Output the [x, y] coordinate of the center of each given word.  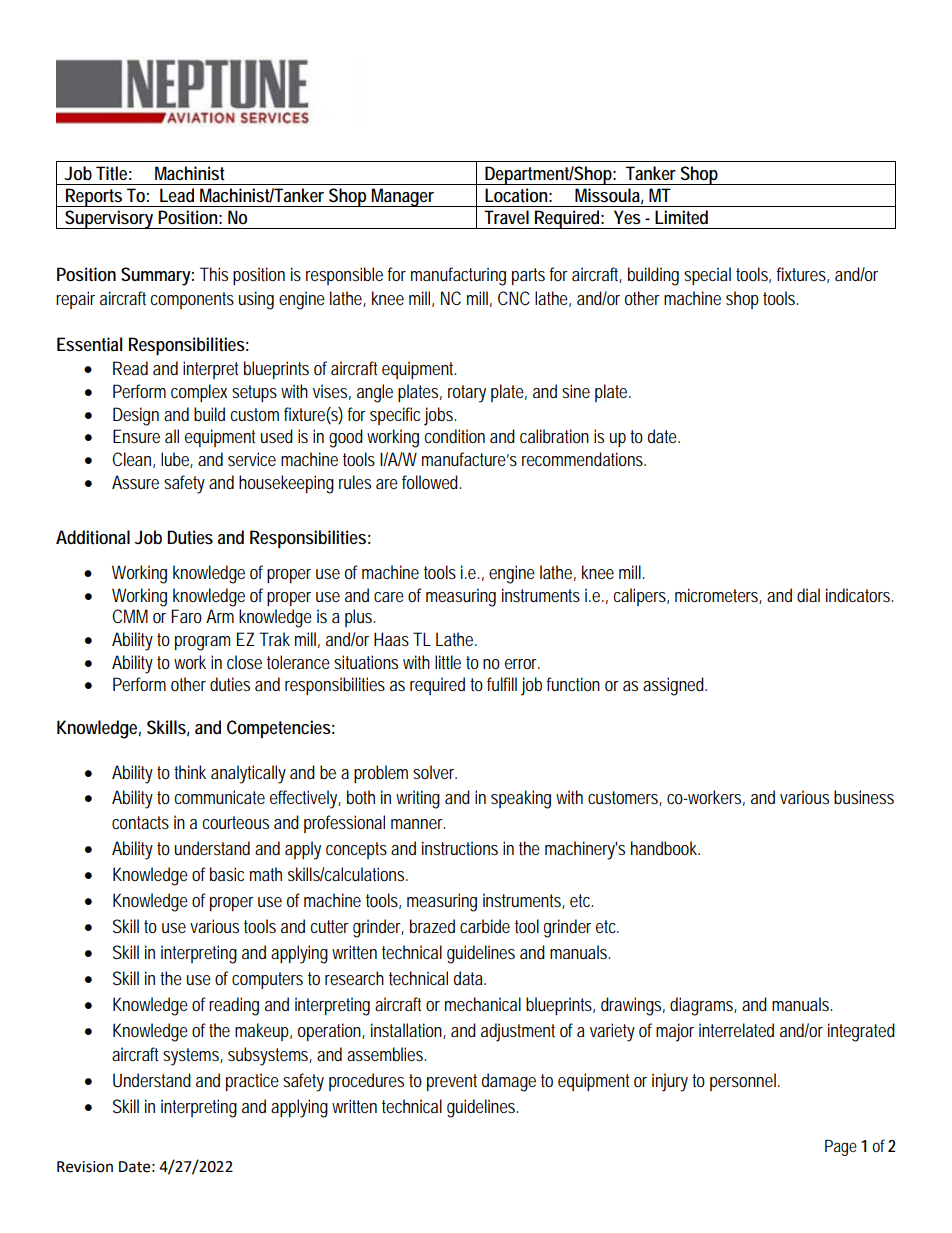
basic [227, 874]
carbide [485, 926]
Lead [177, 195]
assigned [675, 686]
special [707, 276]
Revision [85, 1167]
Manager [404, 197]
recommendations [584, 459]
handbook [665, 848]
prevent [452, 1082]
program [202, 643]
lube [177, 460]
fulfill [502, 684]
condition [455, 436]
